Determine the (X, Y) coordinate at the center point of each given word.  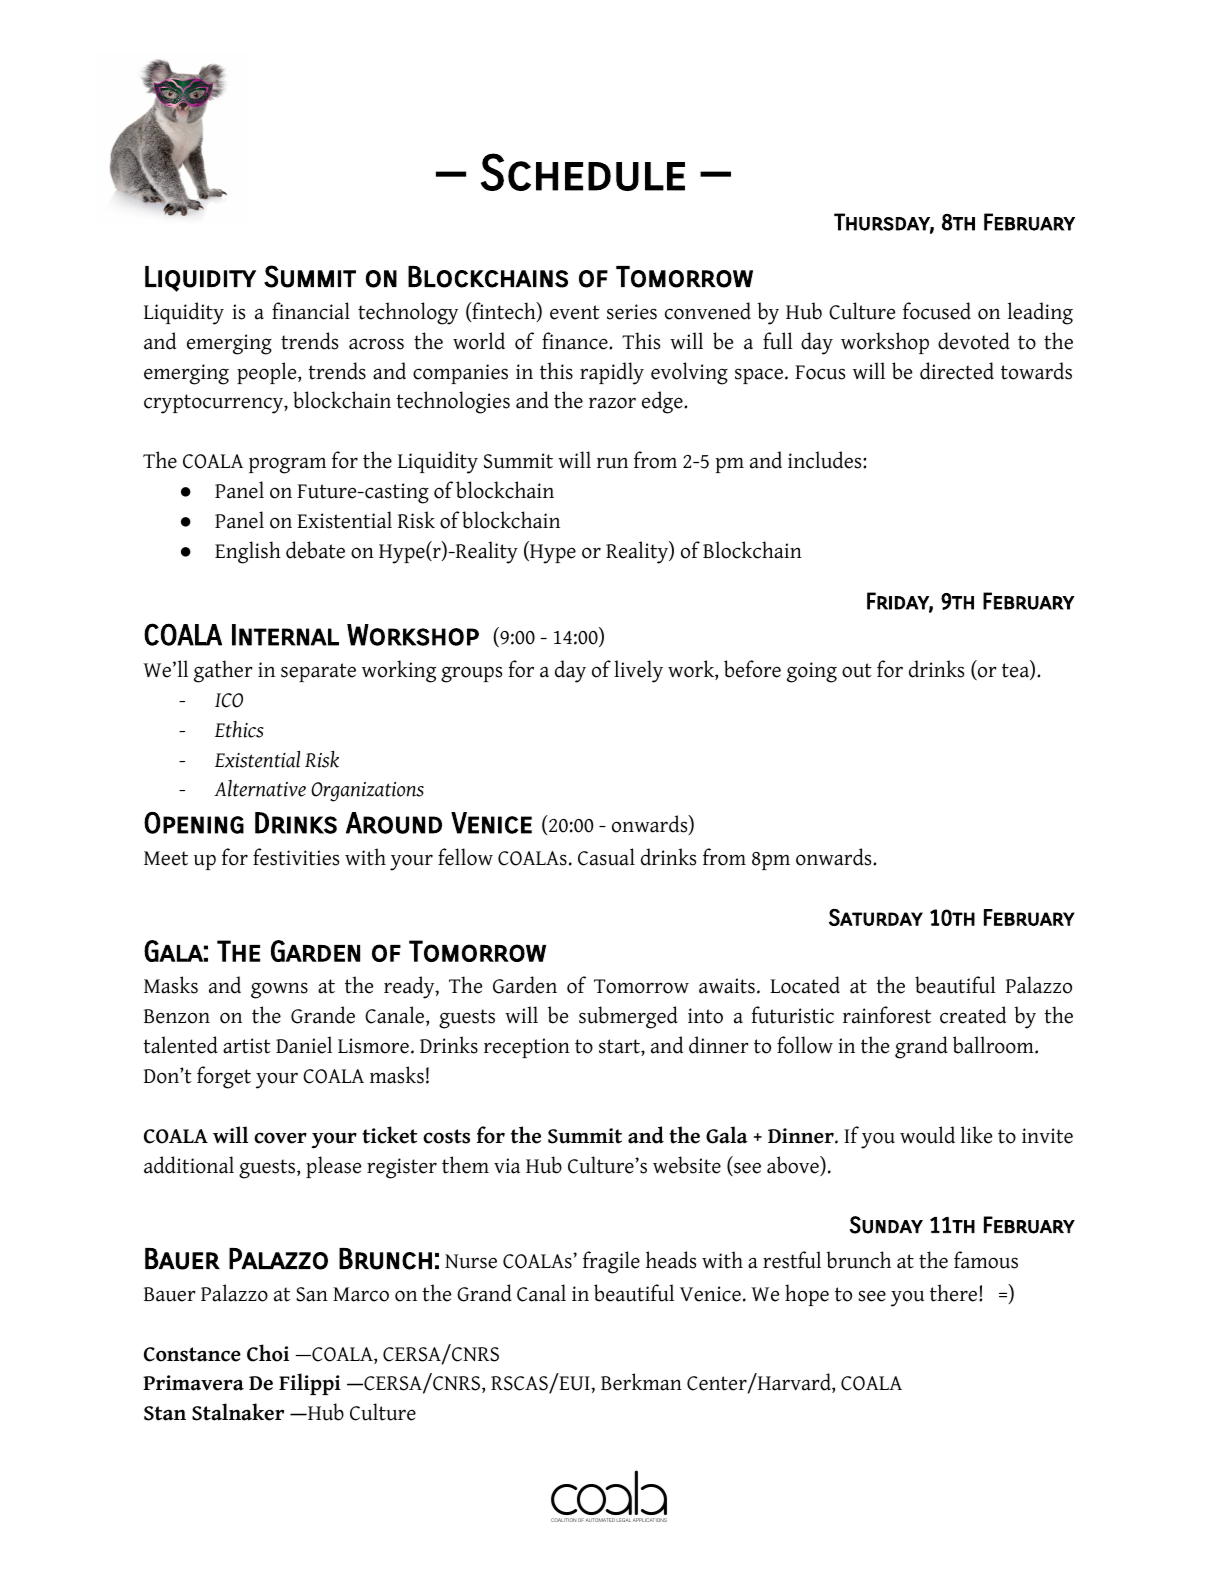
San (312, 1294)
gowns (279, 990)
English (248, 552)
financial (311, 311)
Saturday (876, 917)
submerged (628, 1017)
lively (638, 671)
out (857, 670)
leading (1040, 313)
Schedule (583, 172)
